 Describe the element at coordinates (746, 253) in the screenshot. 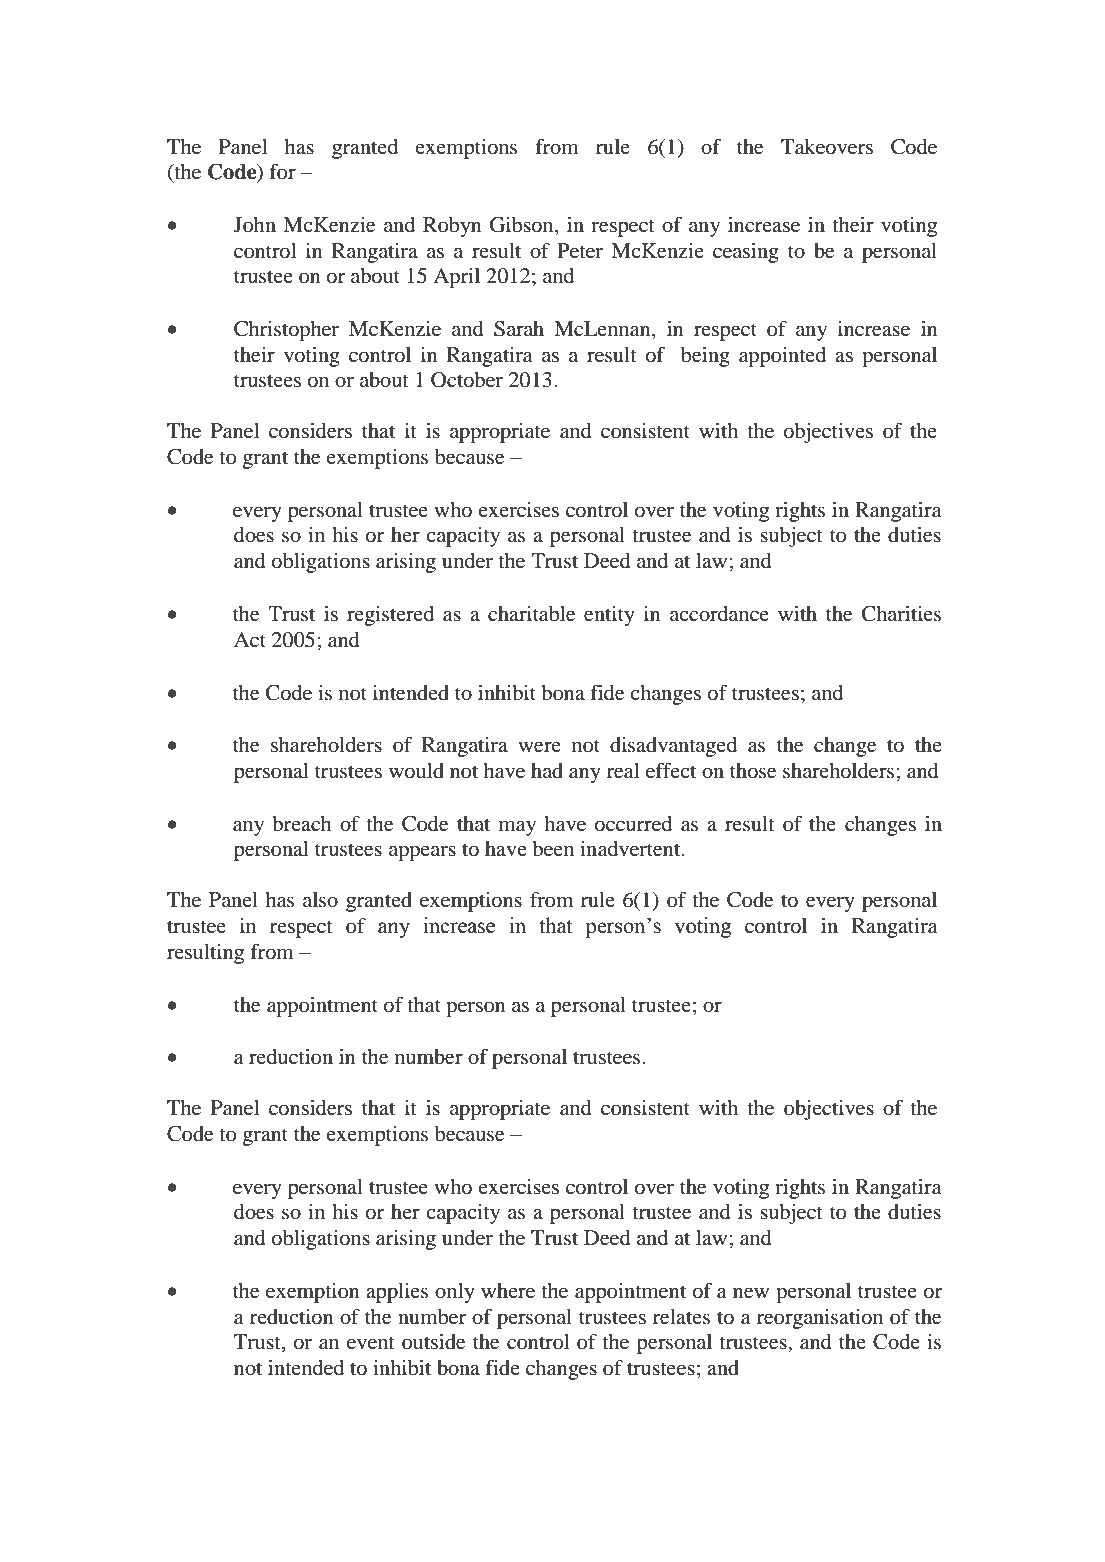

I see `ceasing` at that location.
